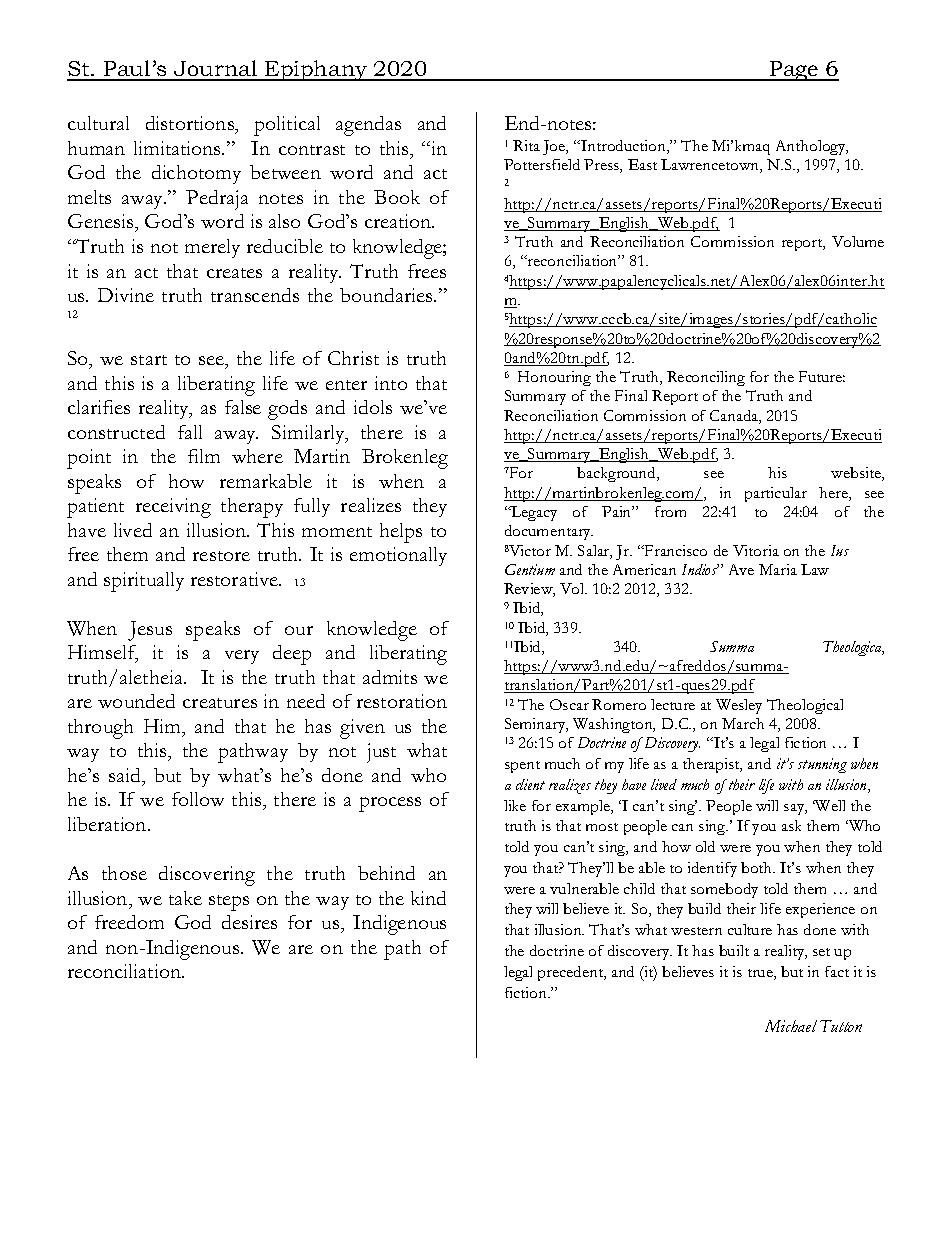  Describe the element at coordinates (794, 71) in the page. I see `Page` at that location.
